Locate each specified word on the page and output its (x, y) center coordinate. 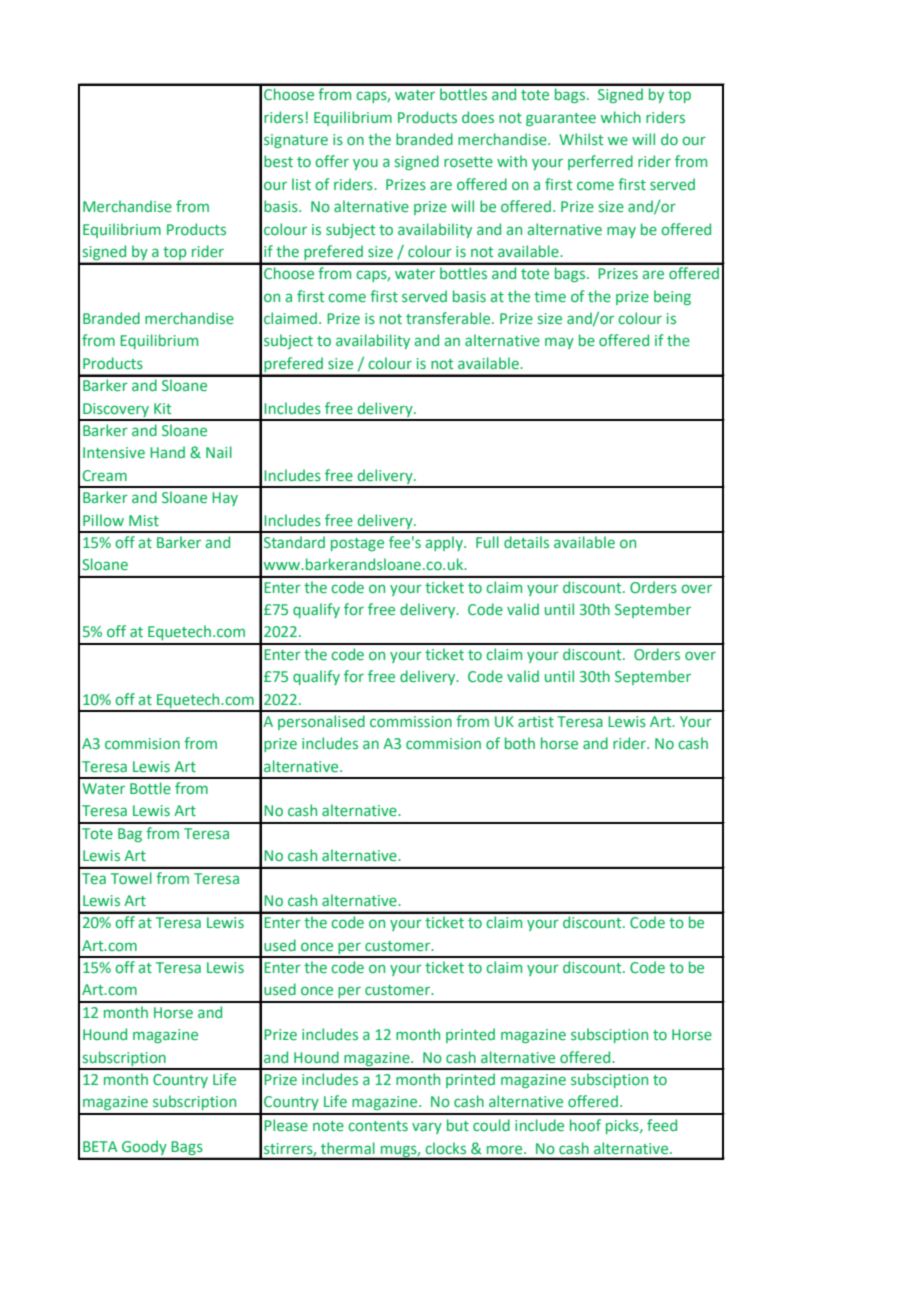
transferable (449, 318)
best (278, 161)
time (550, 296)
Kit (162, 408)
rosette (468, 162)
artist (536, 721)
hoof (585, 1125)
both (520, 743)
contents (378, 1126)
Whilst (581, 139)
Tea (94, 878)
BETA (100, 1146)
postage (357, 544)
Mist (144, 520)
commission (411, 721)
